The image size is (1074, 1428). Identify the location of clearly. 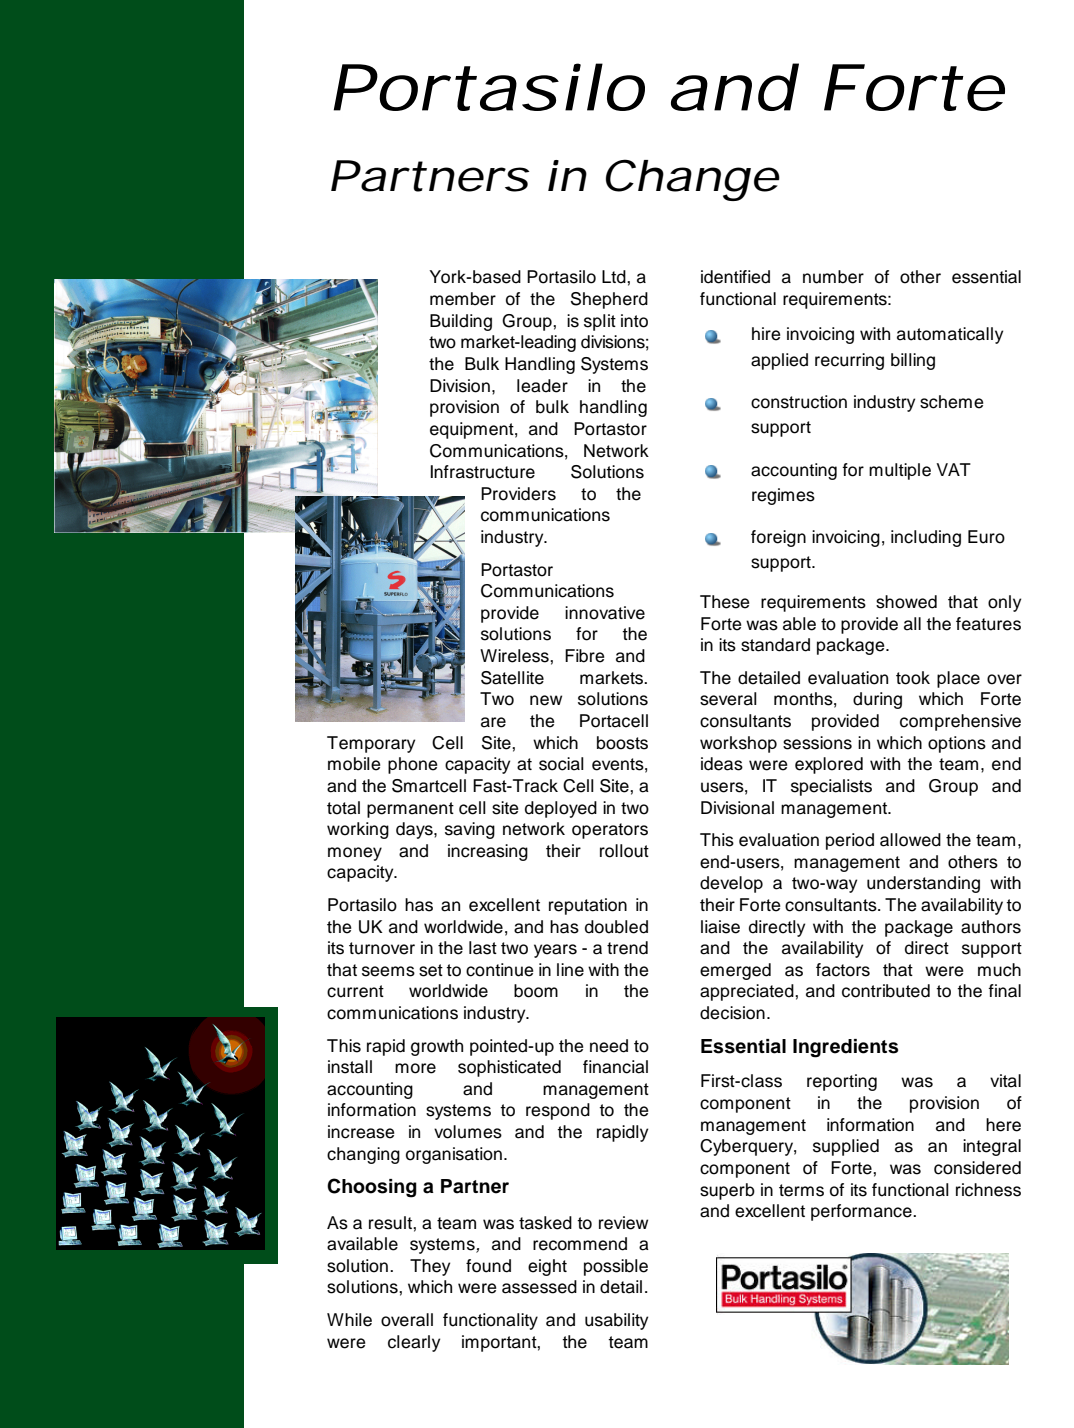
(414, 1343).
